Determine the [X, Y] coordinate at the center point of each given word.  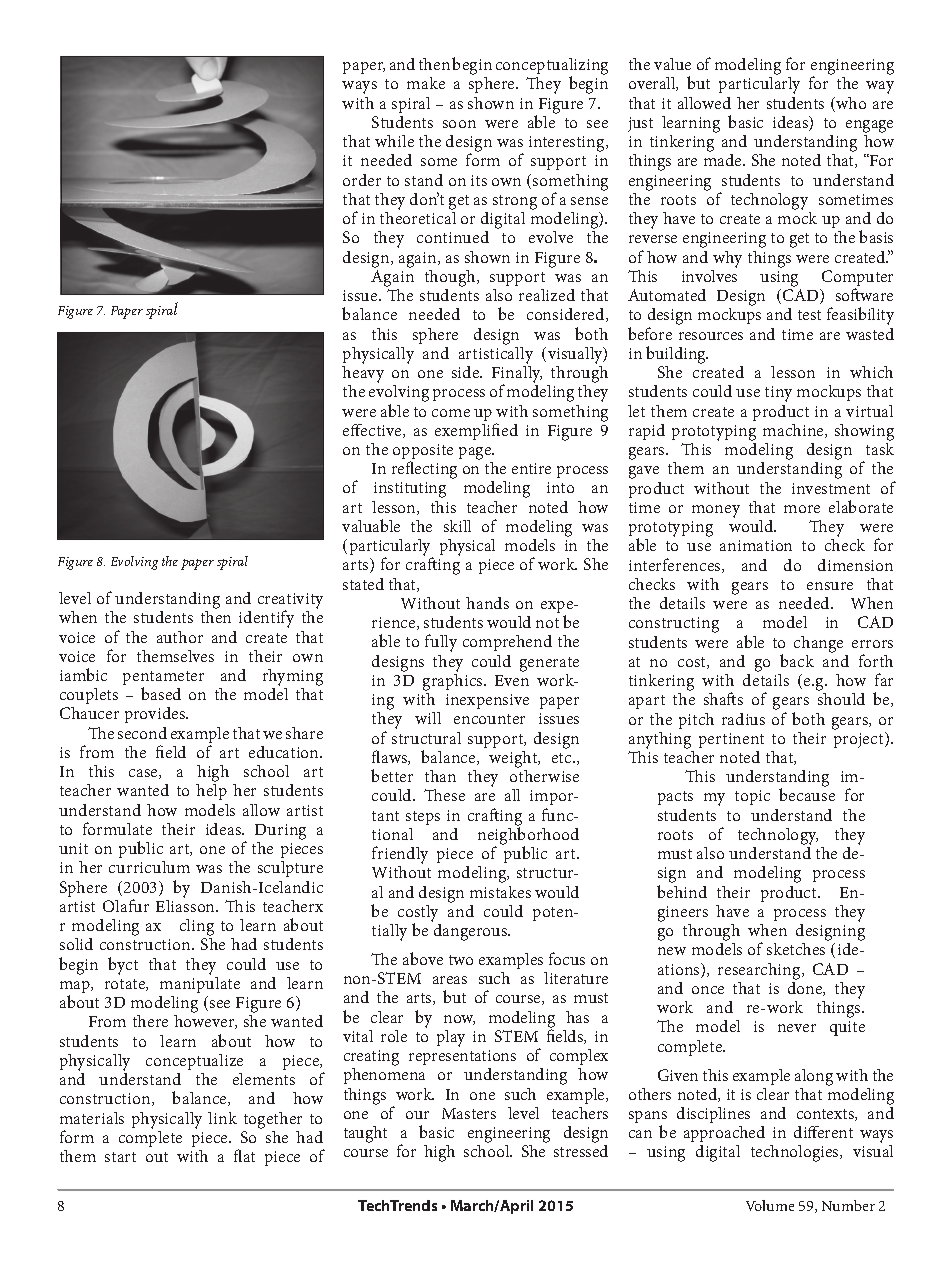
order [362, 180]
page [476, 453]
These [444, 795]
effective [373, 431]
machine [794, 431]
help [211, 792]
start [120, 1157]
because [807, 794]
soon [459, 124]
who [850, 104]
